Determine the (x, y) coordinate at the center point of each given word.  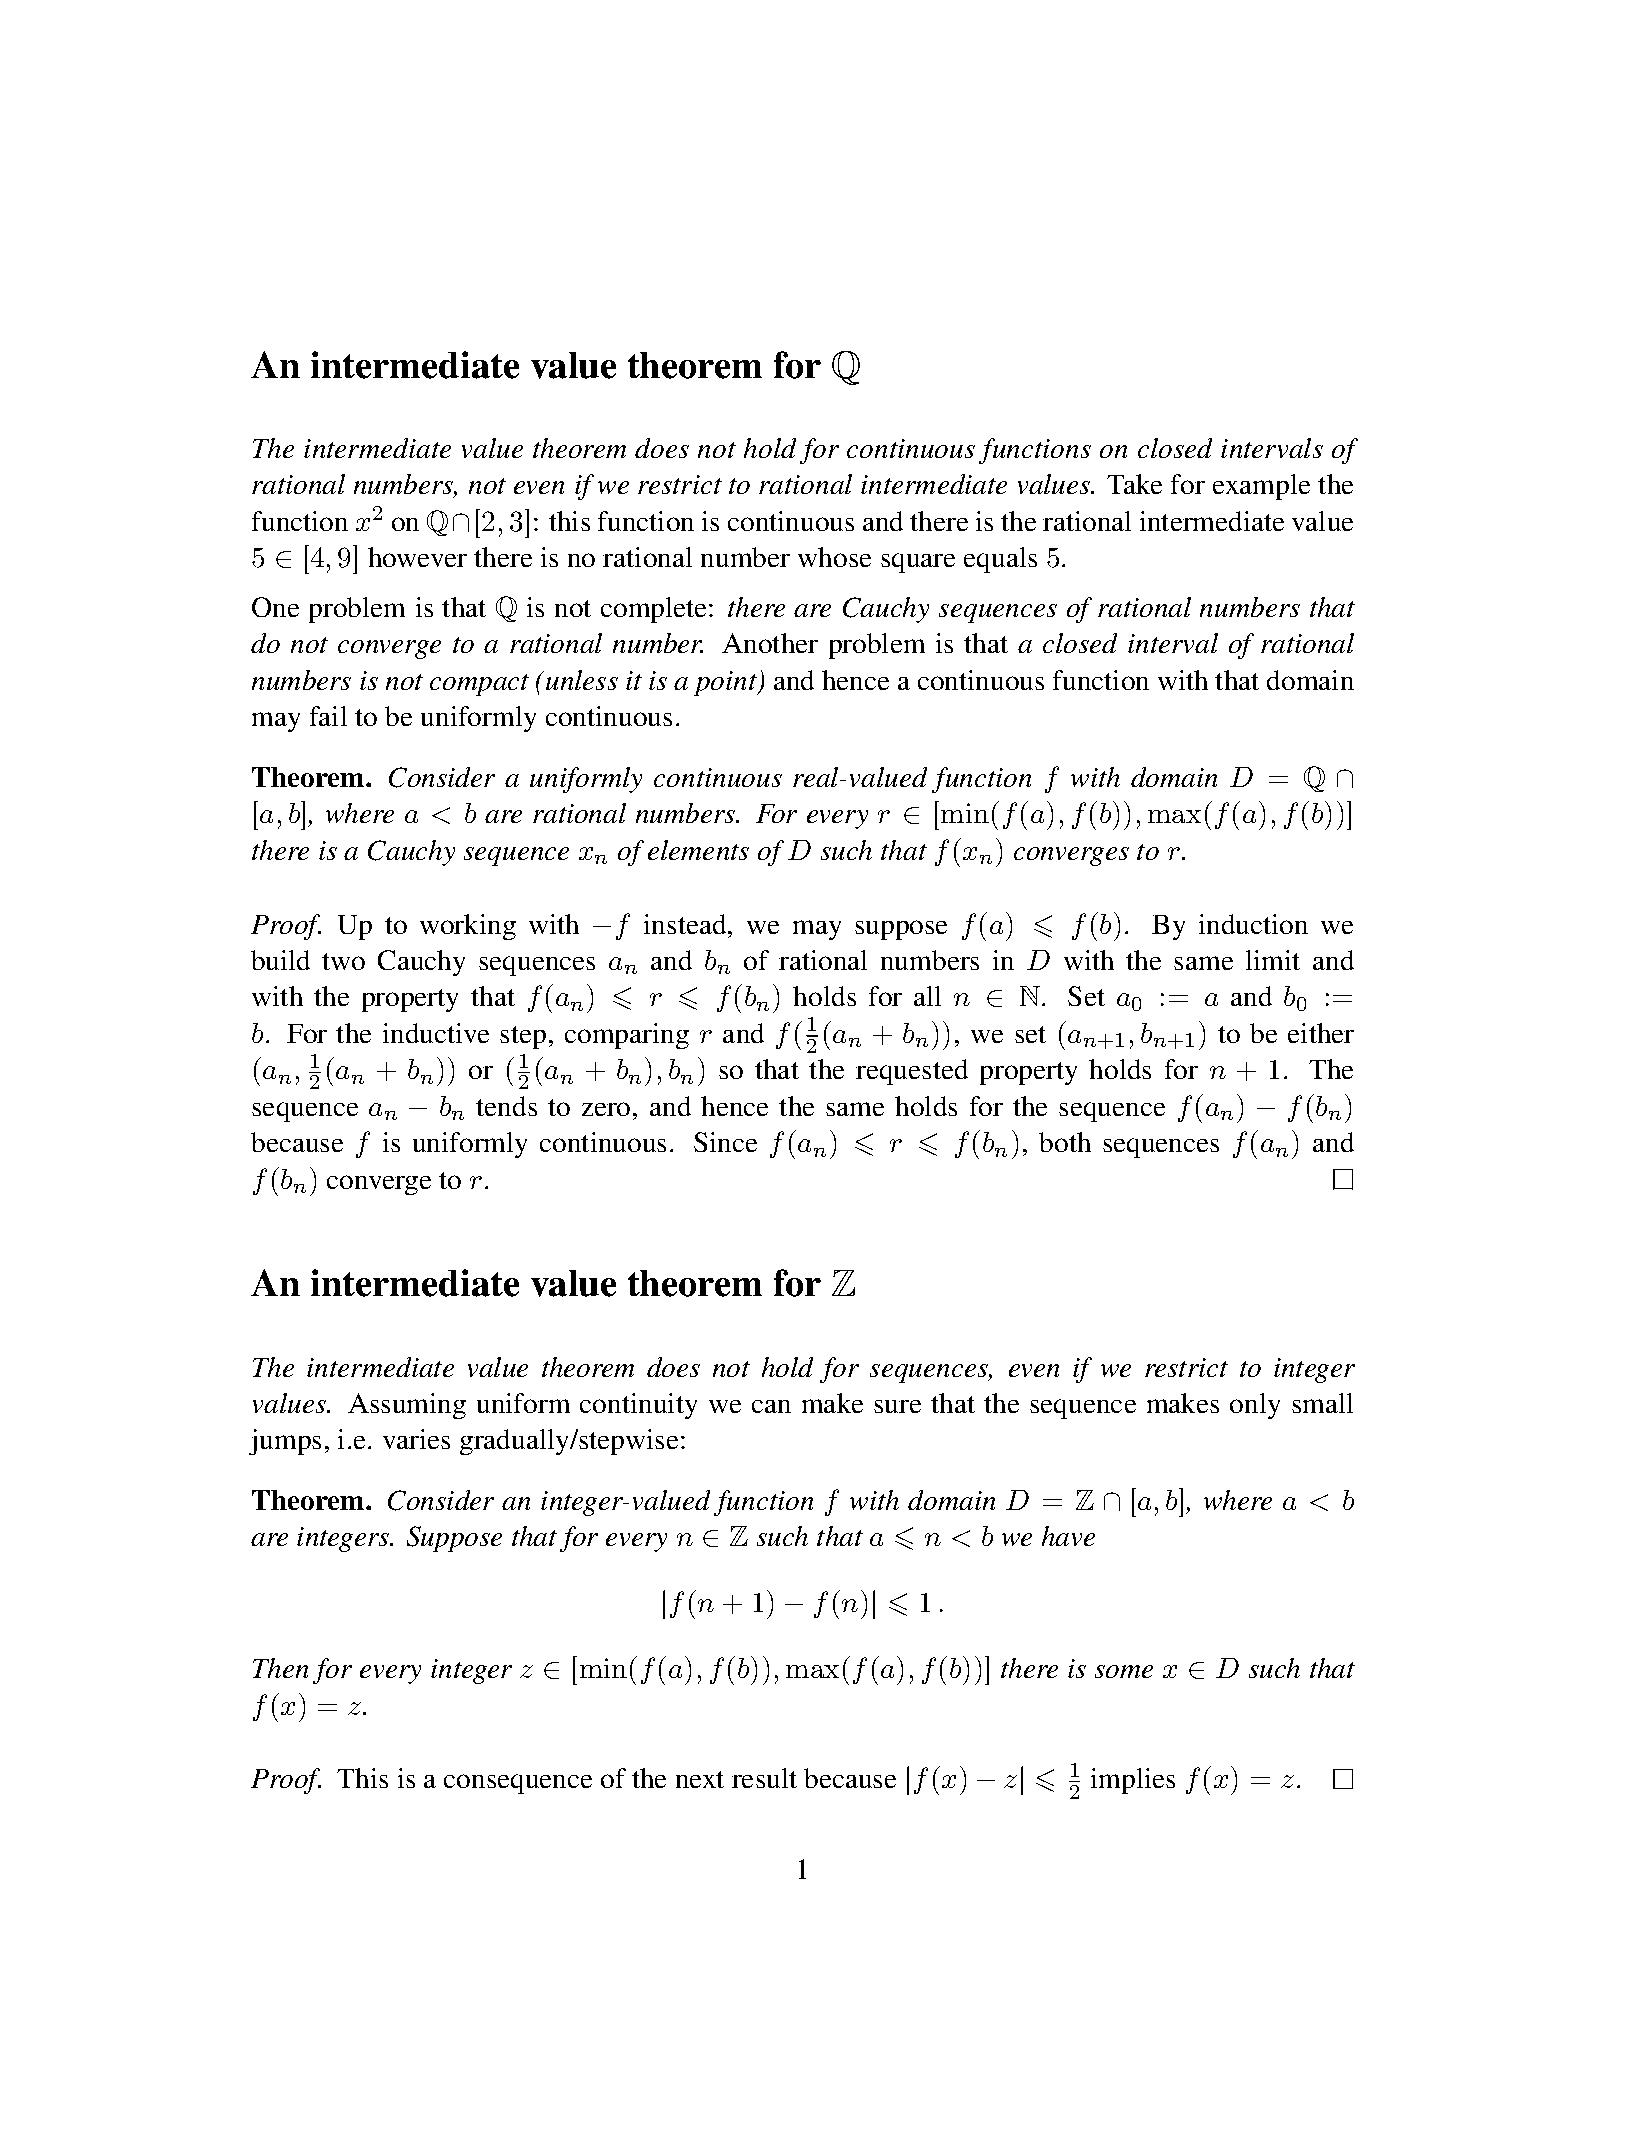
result (764, 1778)
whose (834, 557)
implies (1133, 1781)
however (417, 557)
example (1261, 487)
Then (280, 1668)
